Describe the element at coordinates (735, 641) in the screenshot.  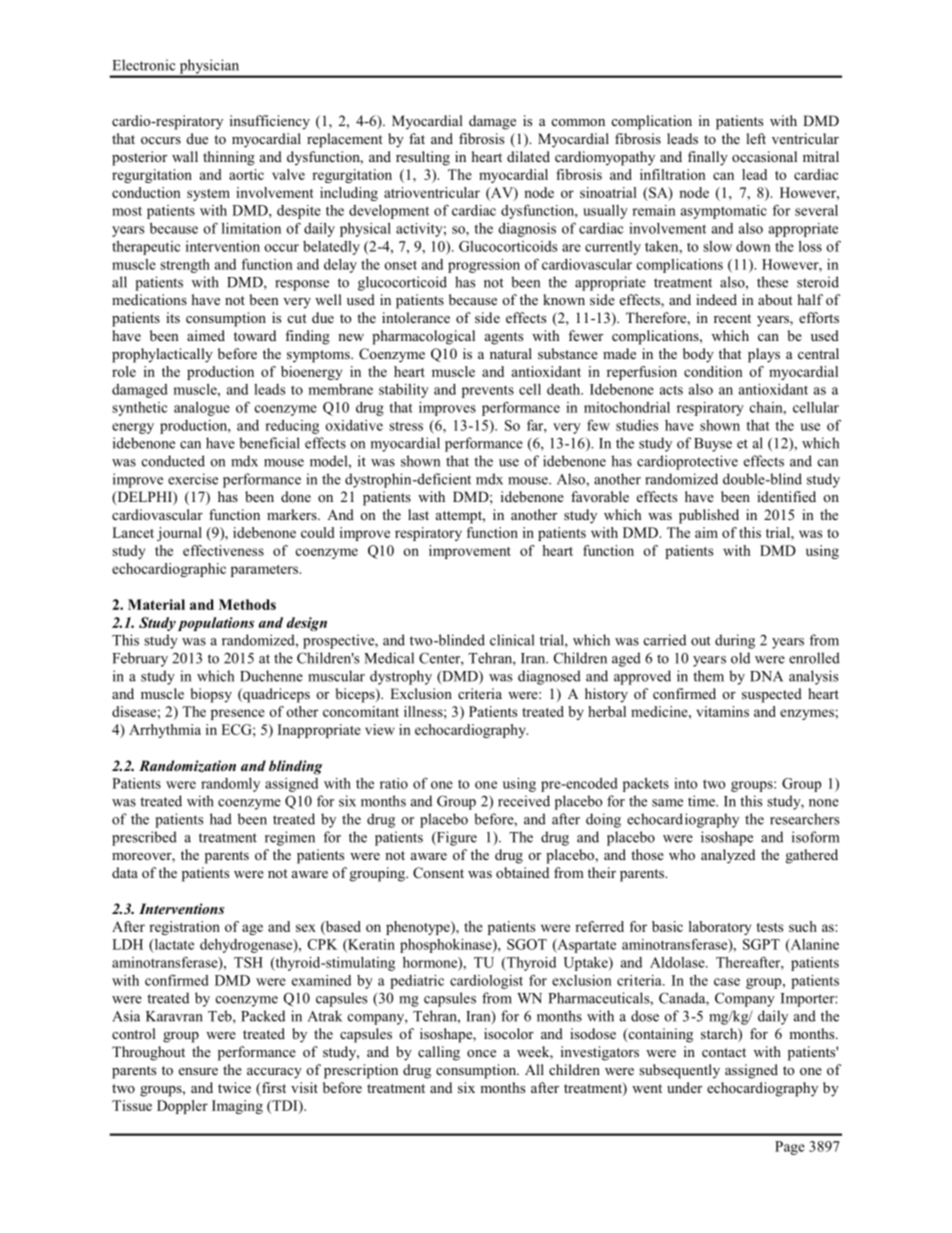
I see `during` at that location.
